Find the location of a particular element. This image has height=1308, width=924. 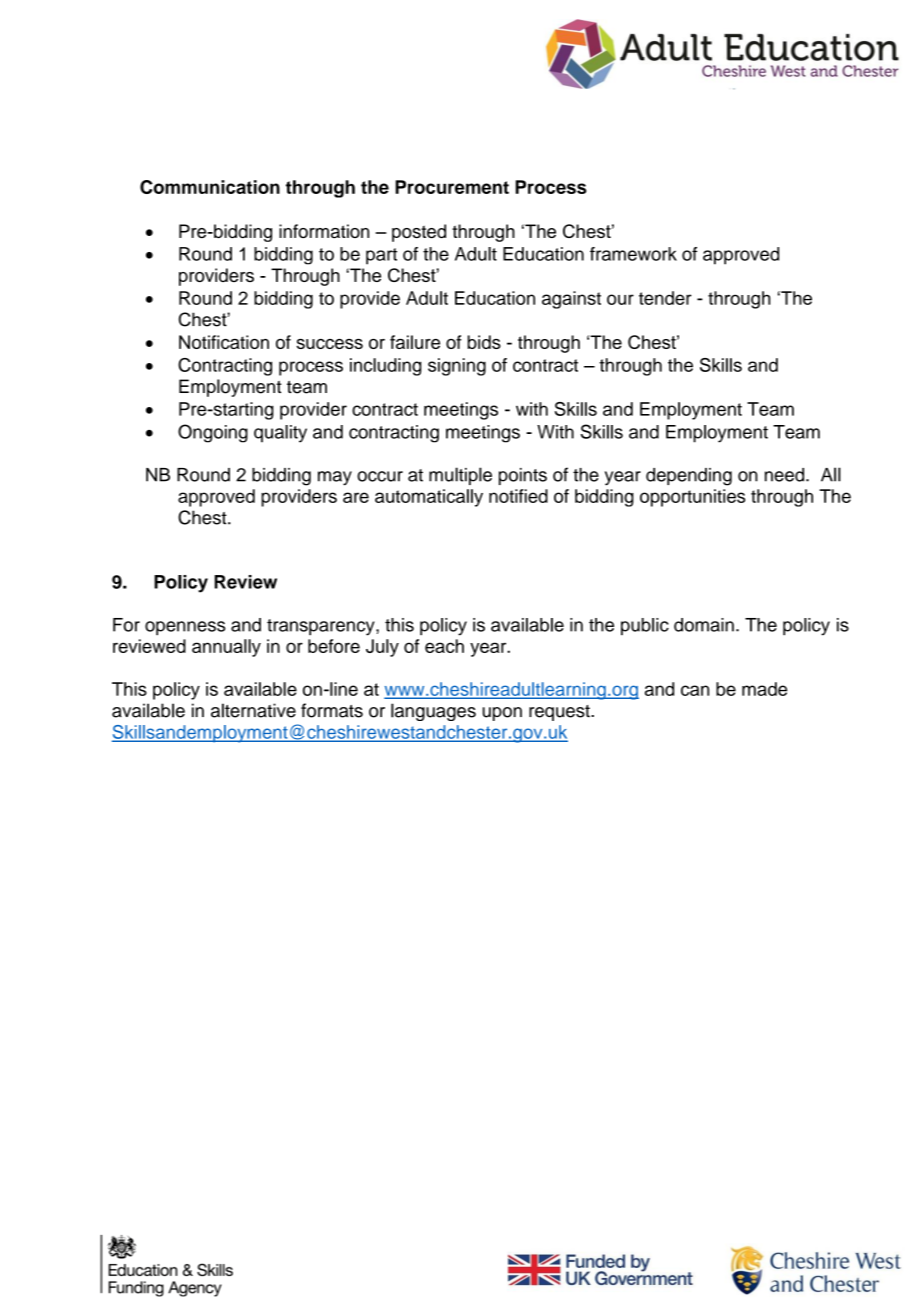

framework is located at coordinates (633, 254).
